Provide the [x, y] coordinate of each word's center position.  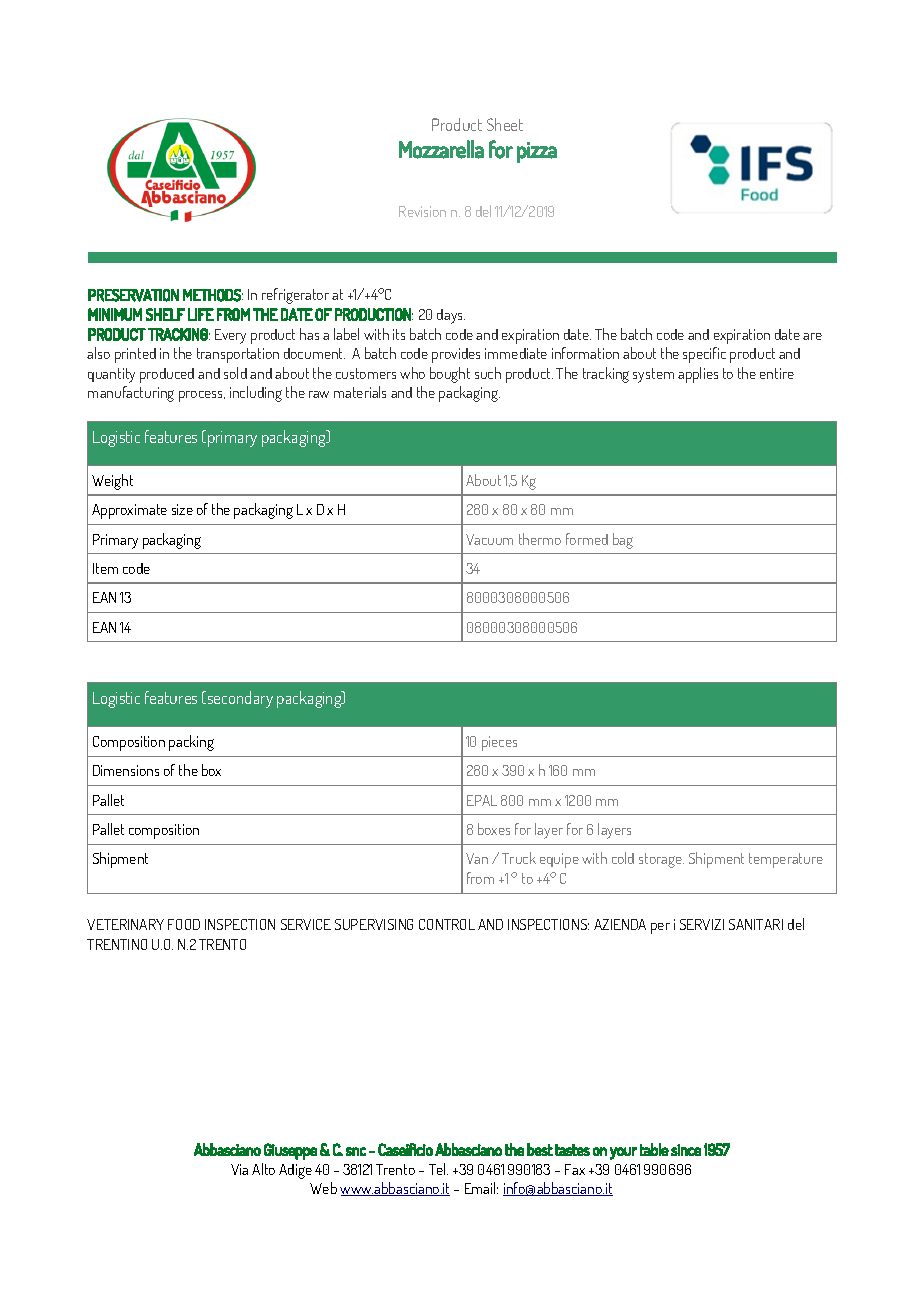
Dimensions [126, 770]
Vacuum [489, 539]
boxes [494, 829]
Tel [438, 1169]
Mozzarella [441, 149]
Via [239, 1169]
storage [661, 860]
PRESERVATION [133, 295]
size [182, 509]
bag [623, 541]
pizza [537, 152]
